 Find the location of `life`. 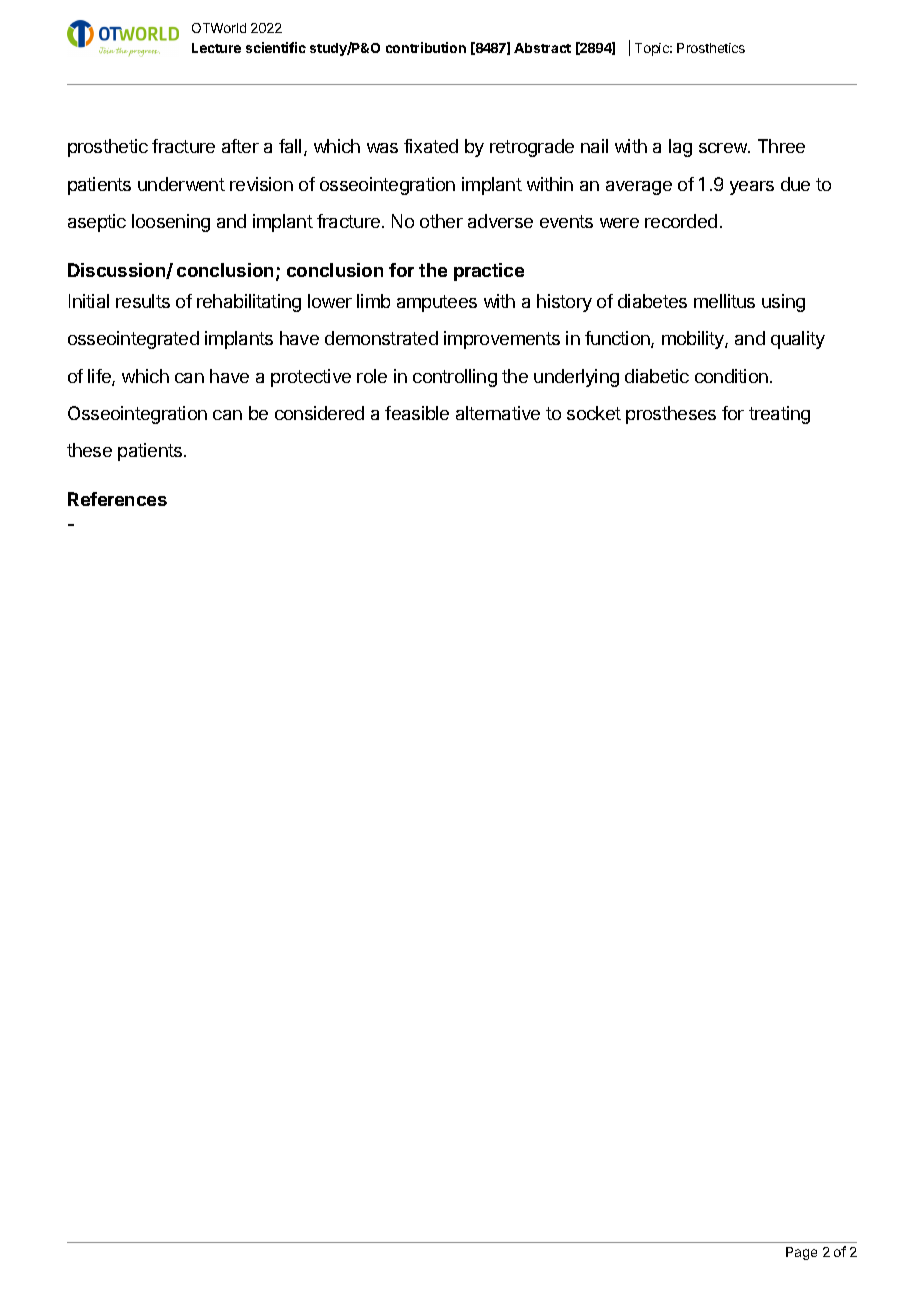

life is located at coordinates (100, 377).
